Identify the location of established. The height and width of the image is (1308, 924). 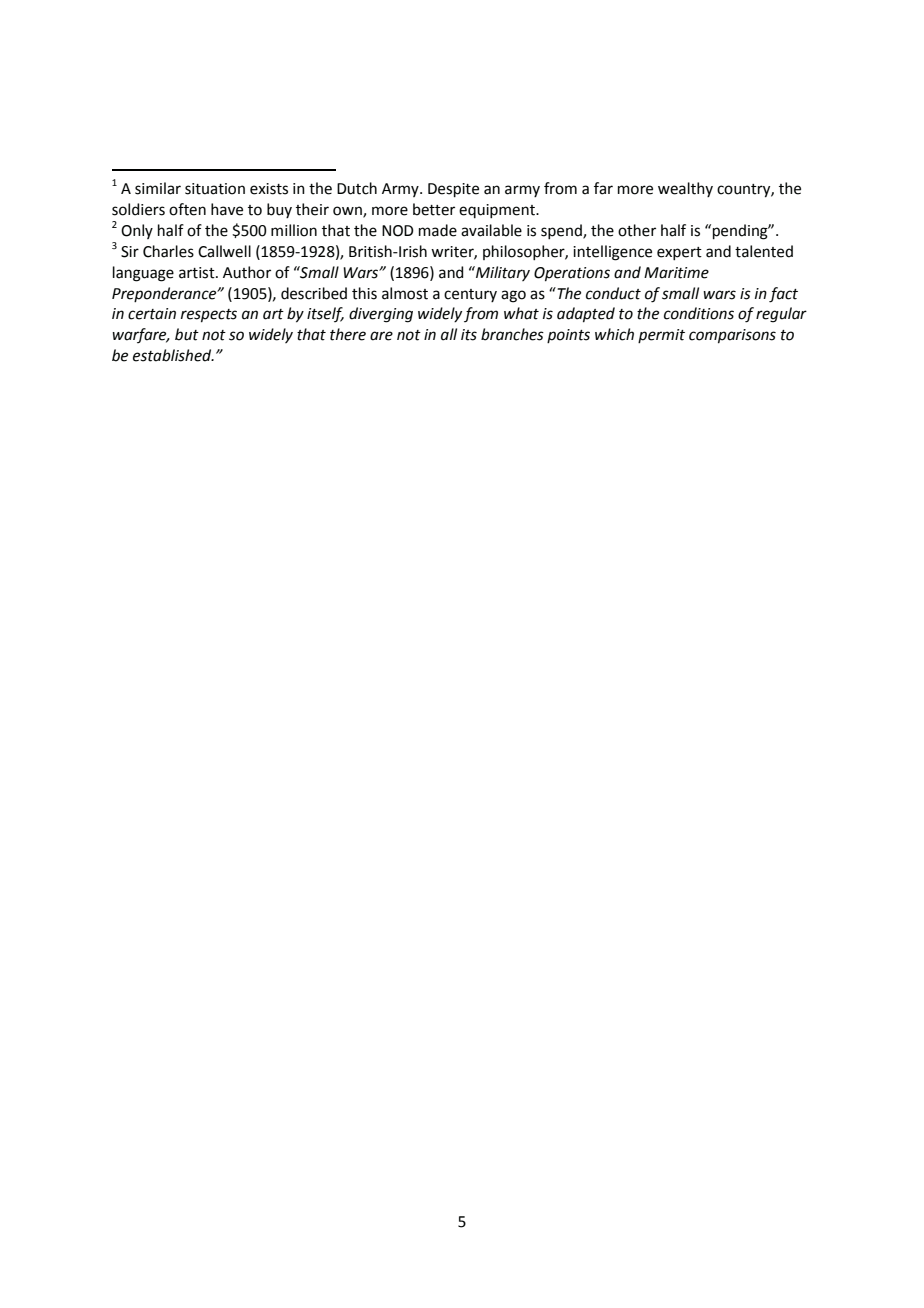
(173, 355).
